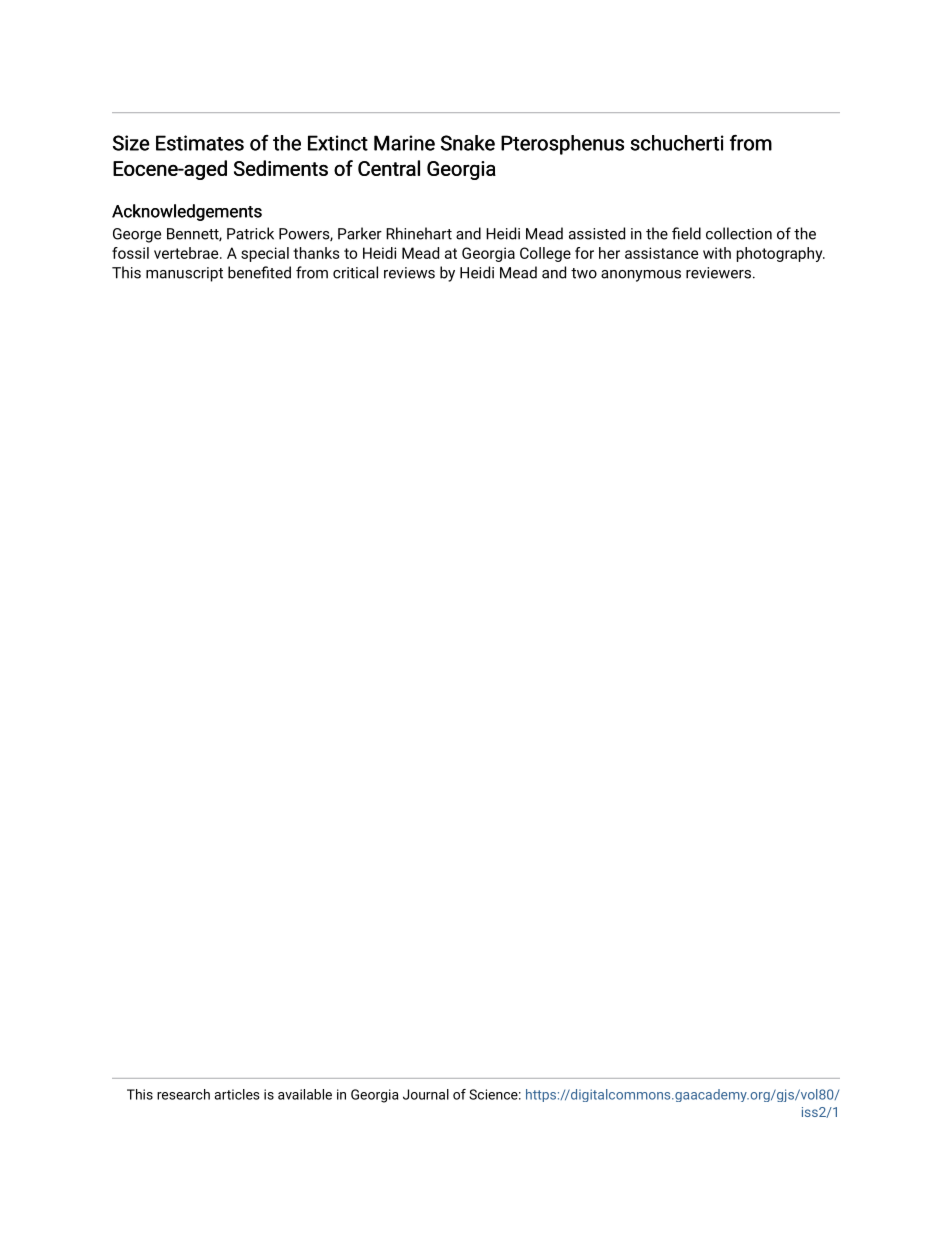  What do you see at coordinates (409, 273) in the page?
I see `reviews` at bounding box center [409, 273].
